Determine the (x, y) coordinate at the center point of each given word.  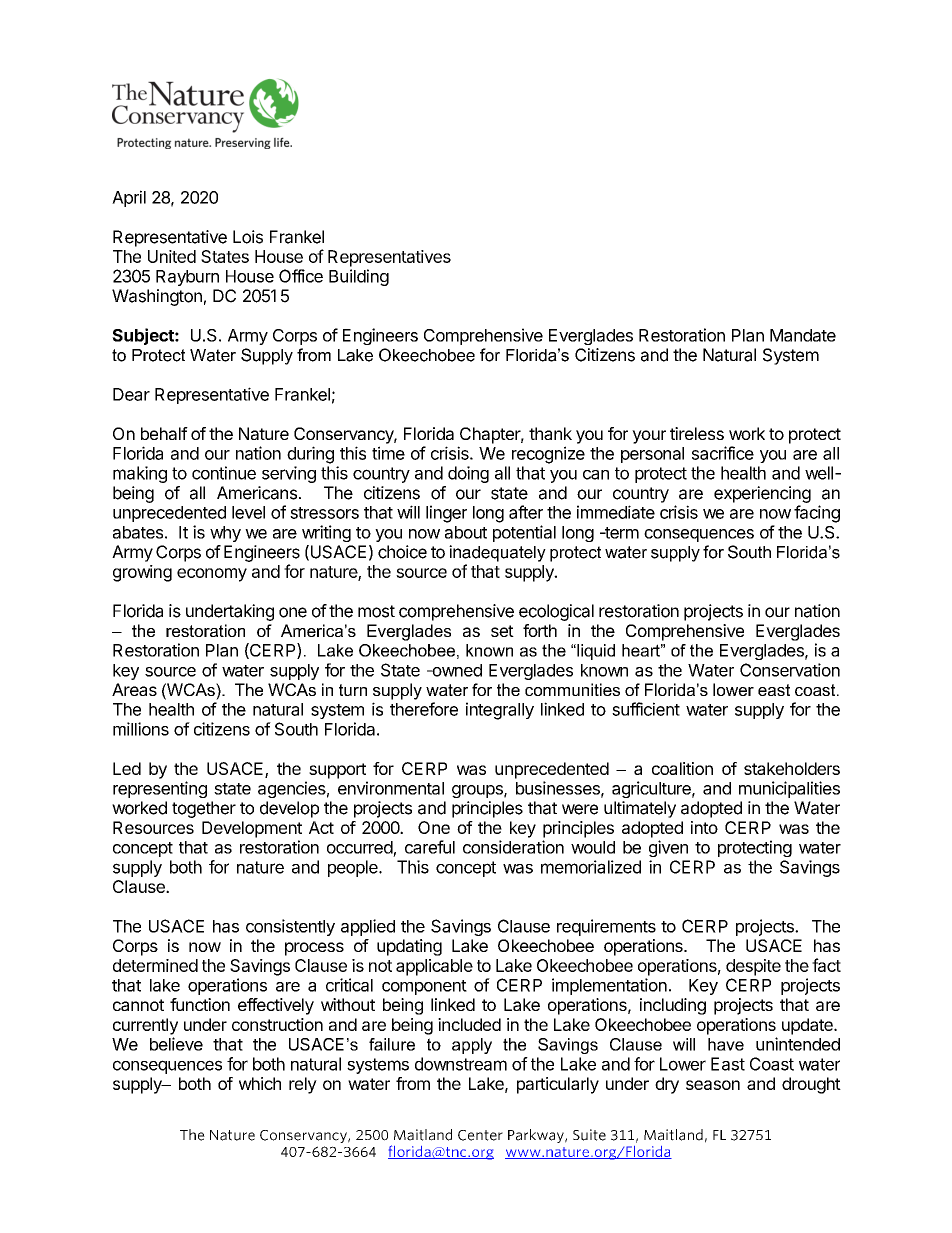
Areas (134, 689)
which (260, 1083)
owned (456, 670)
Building (359, 277)
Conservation (790, 670)
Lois (248, 237)
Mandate (803, 335)
